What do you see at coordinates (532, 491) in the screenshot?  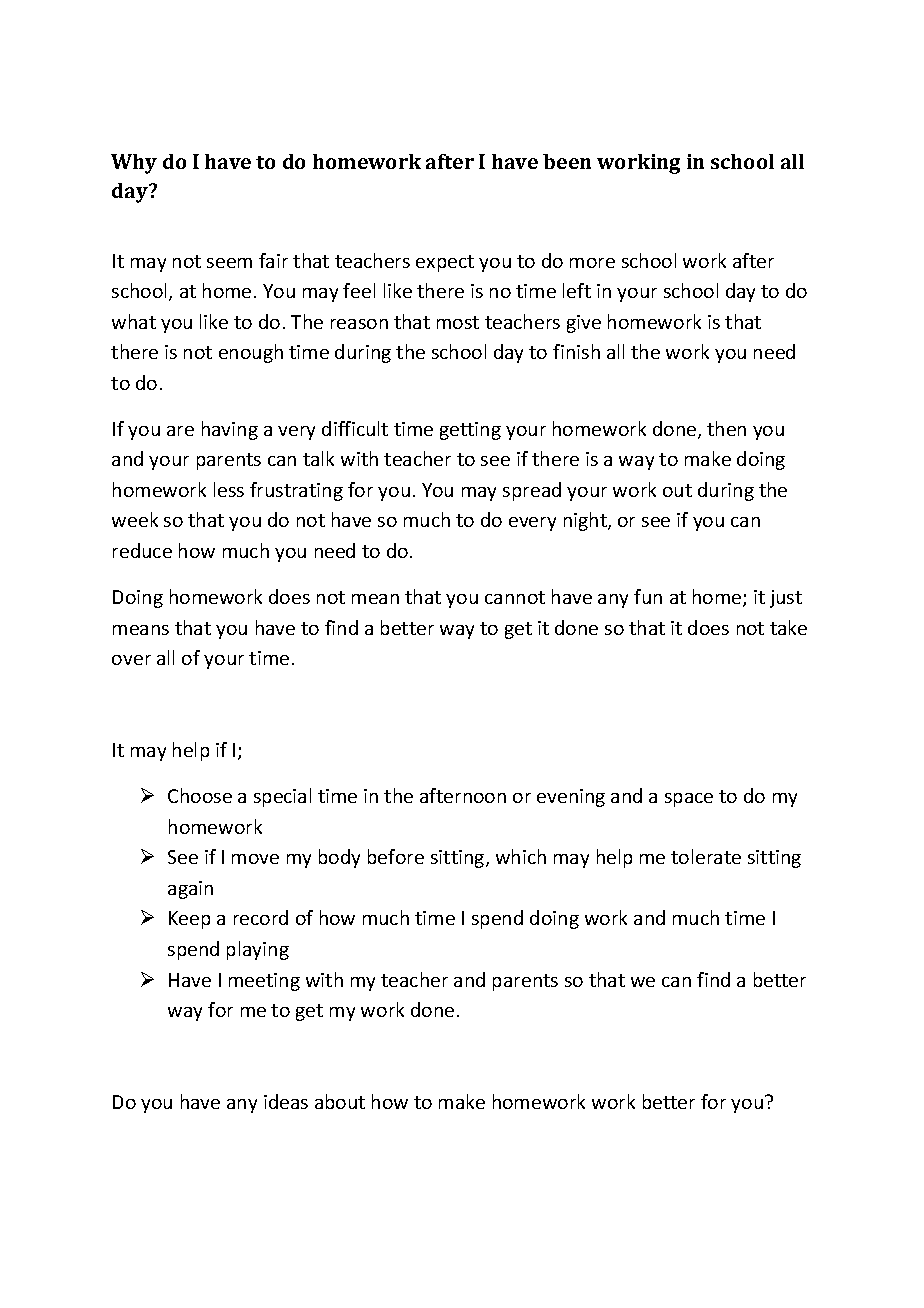 I see `spread` at bounding box center [532, 491].
